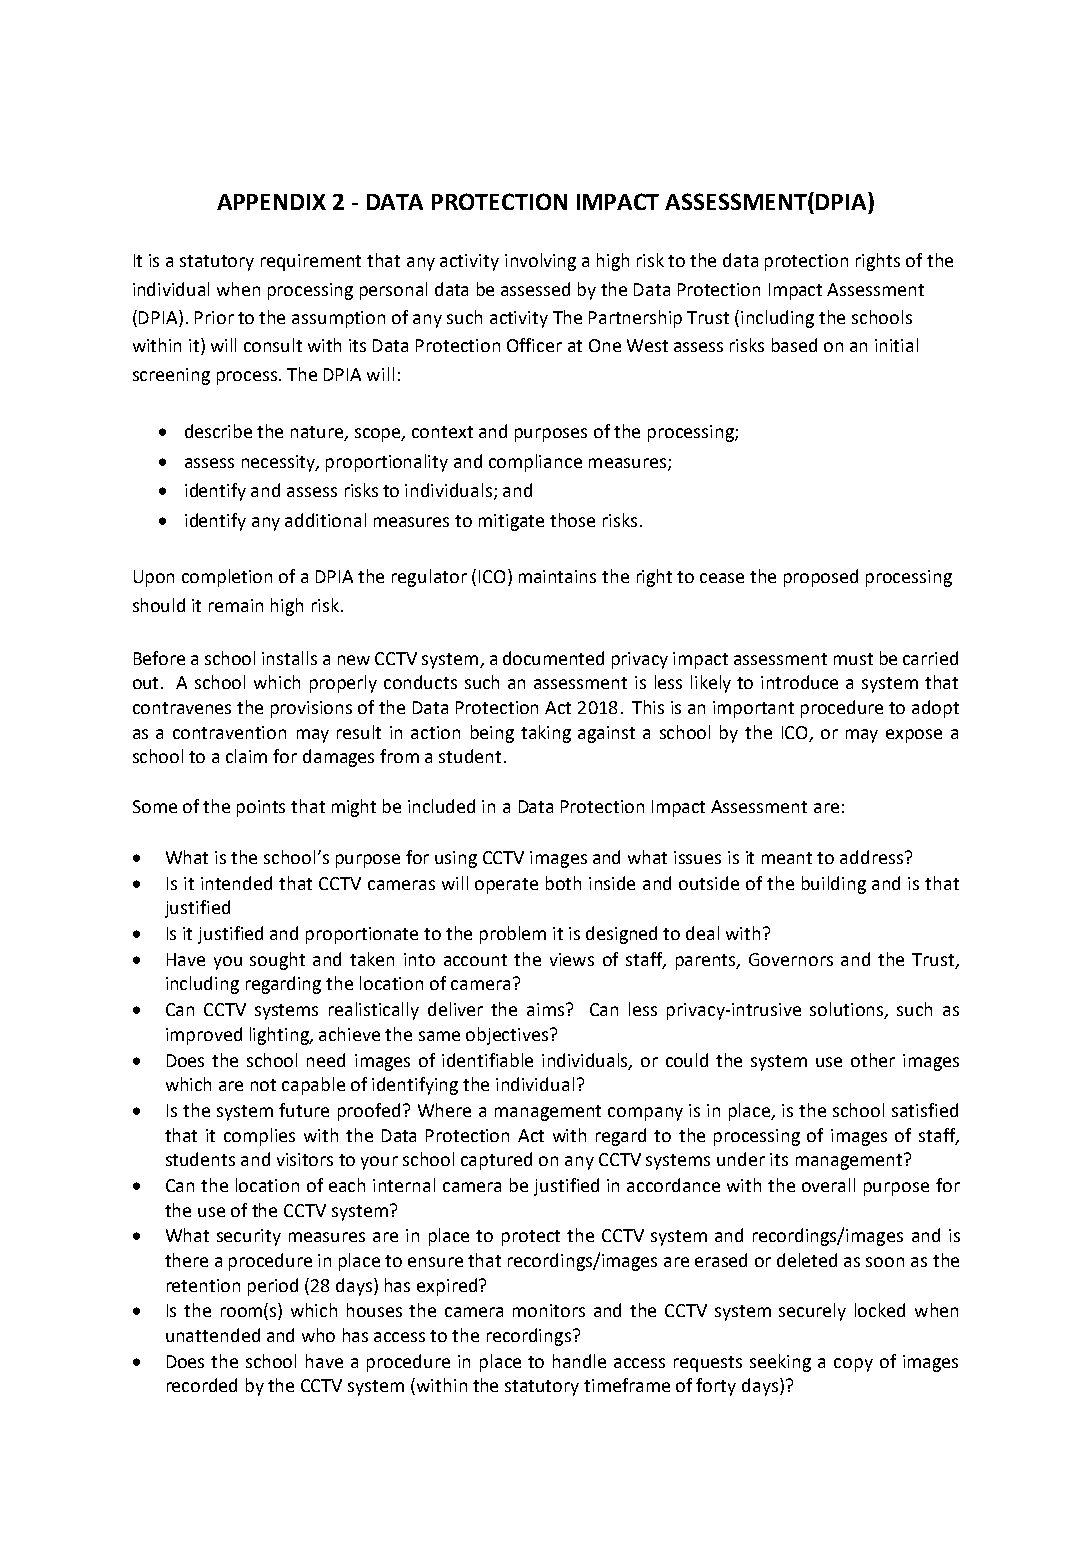  I want to click on handle, so click(579, 1361).
